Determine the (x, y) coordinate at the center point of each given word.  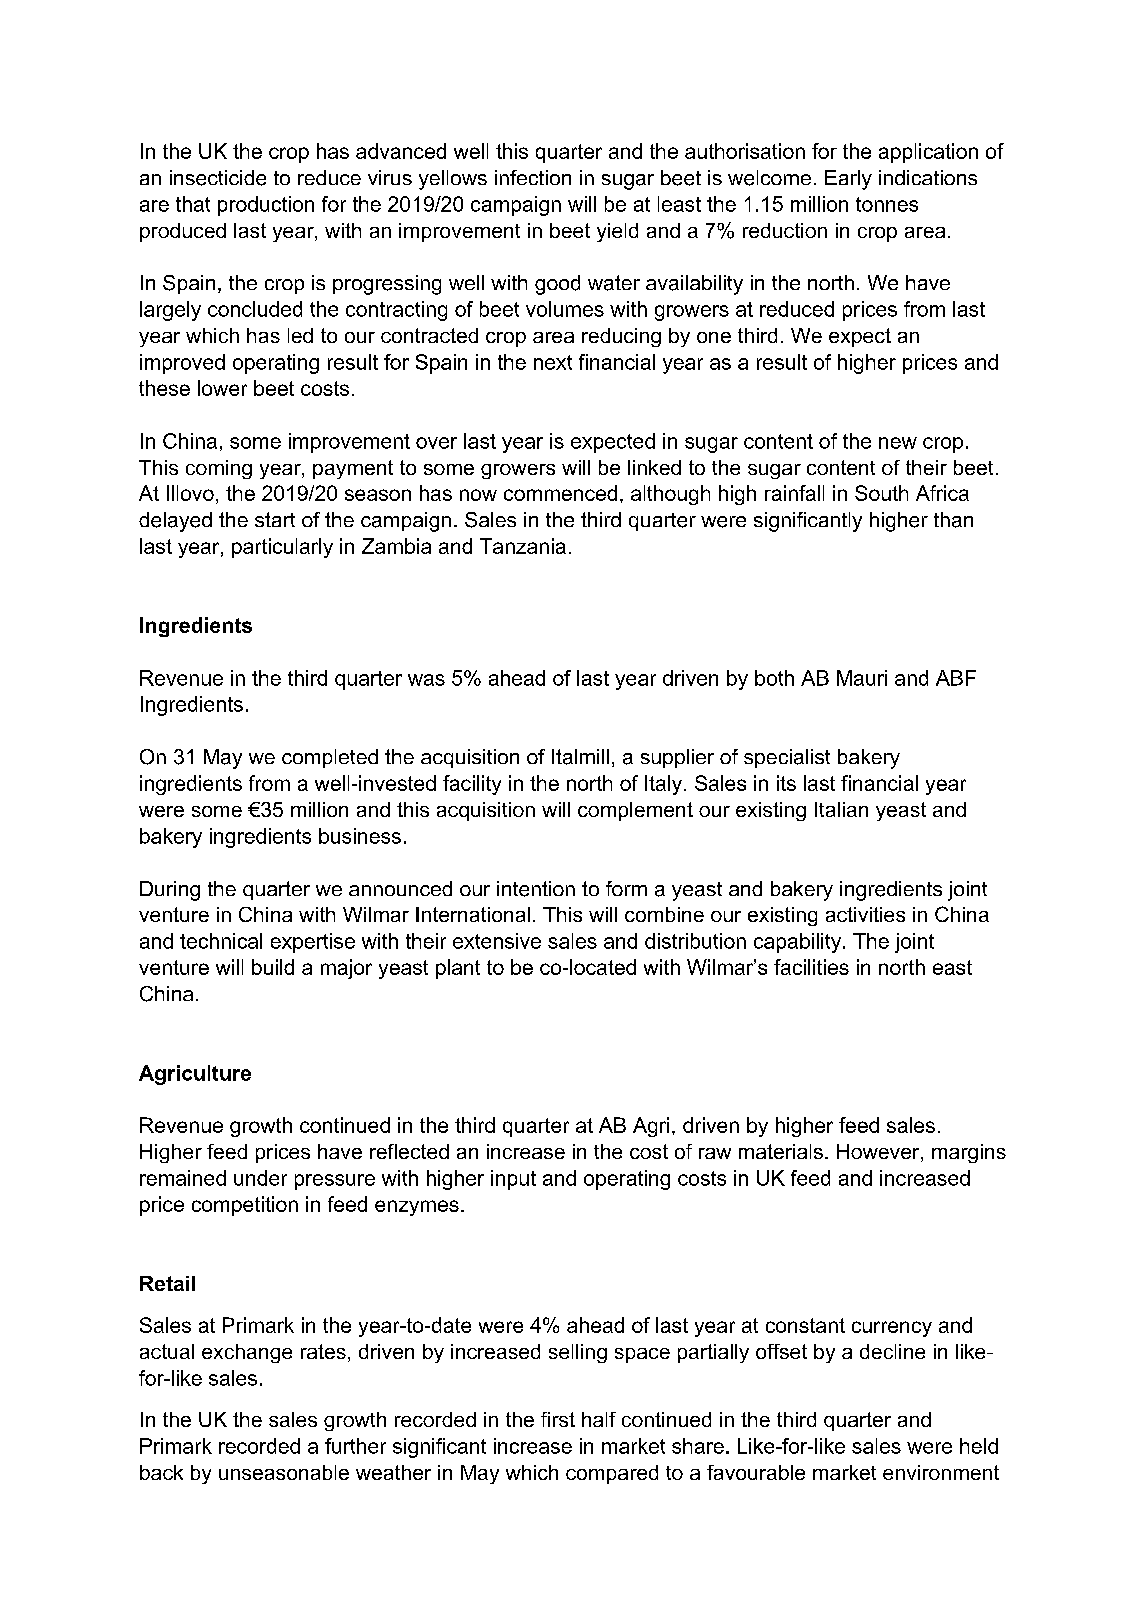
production (266, 206)
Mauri (862, 678)
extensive (497, 941)
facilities (811, 967)
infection (533, 177)
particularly (282, 548)
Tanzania (523, 546)
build (273, 967)
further (355, 1446)
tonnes (887, 204)
